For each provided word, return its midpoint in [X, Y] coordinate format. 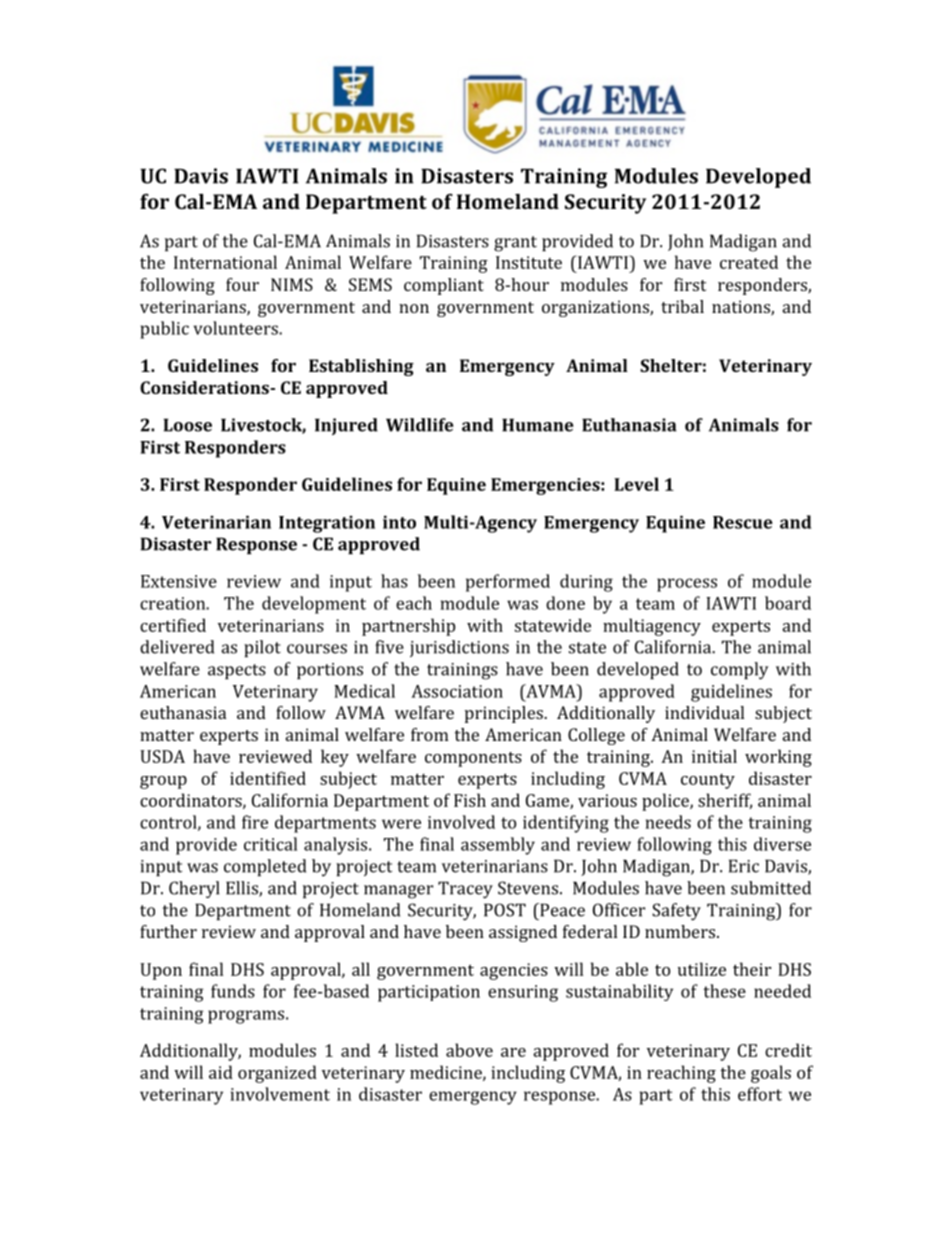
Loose [188, 425]
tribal [682, 306]
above [469, 1050]
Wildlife [419, 425]
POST [505, 910]
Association [457, 691]
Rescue [743, 522]
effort [760, 1094]
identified [268, 778]
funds [233, 991]
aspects [237, 671]
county [708, 781]
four [242, 284]
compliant [444, 286]
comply [740, 671]
